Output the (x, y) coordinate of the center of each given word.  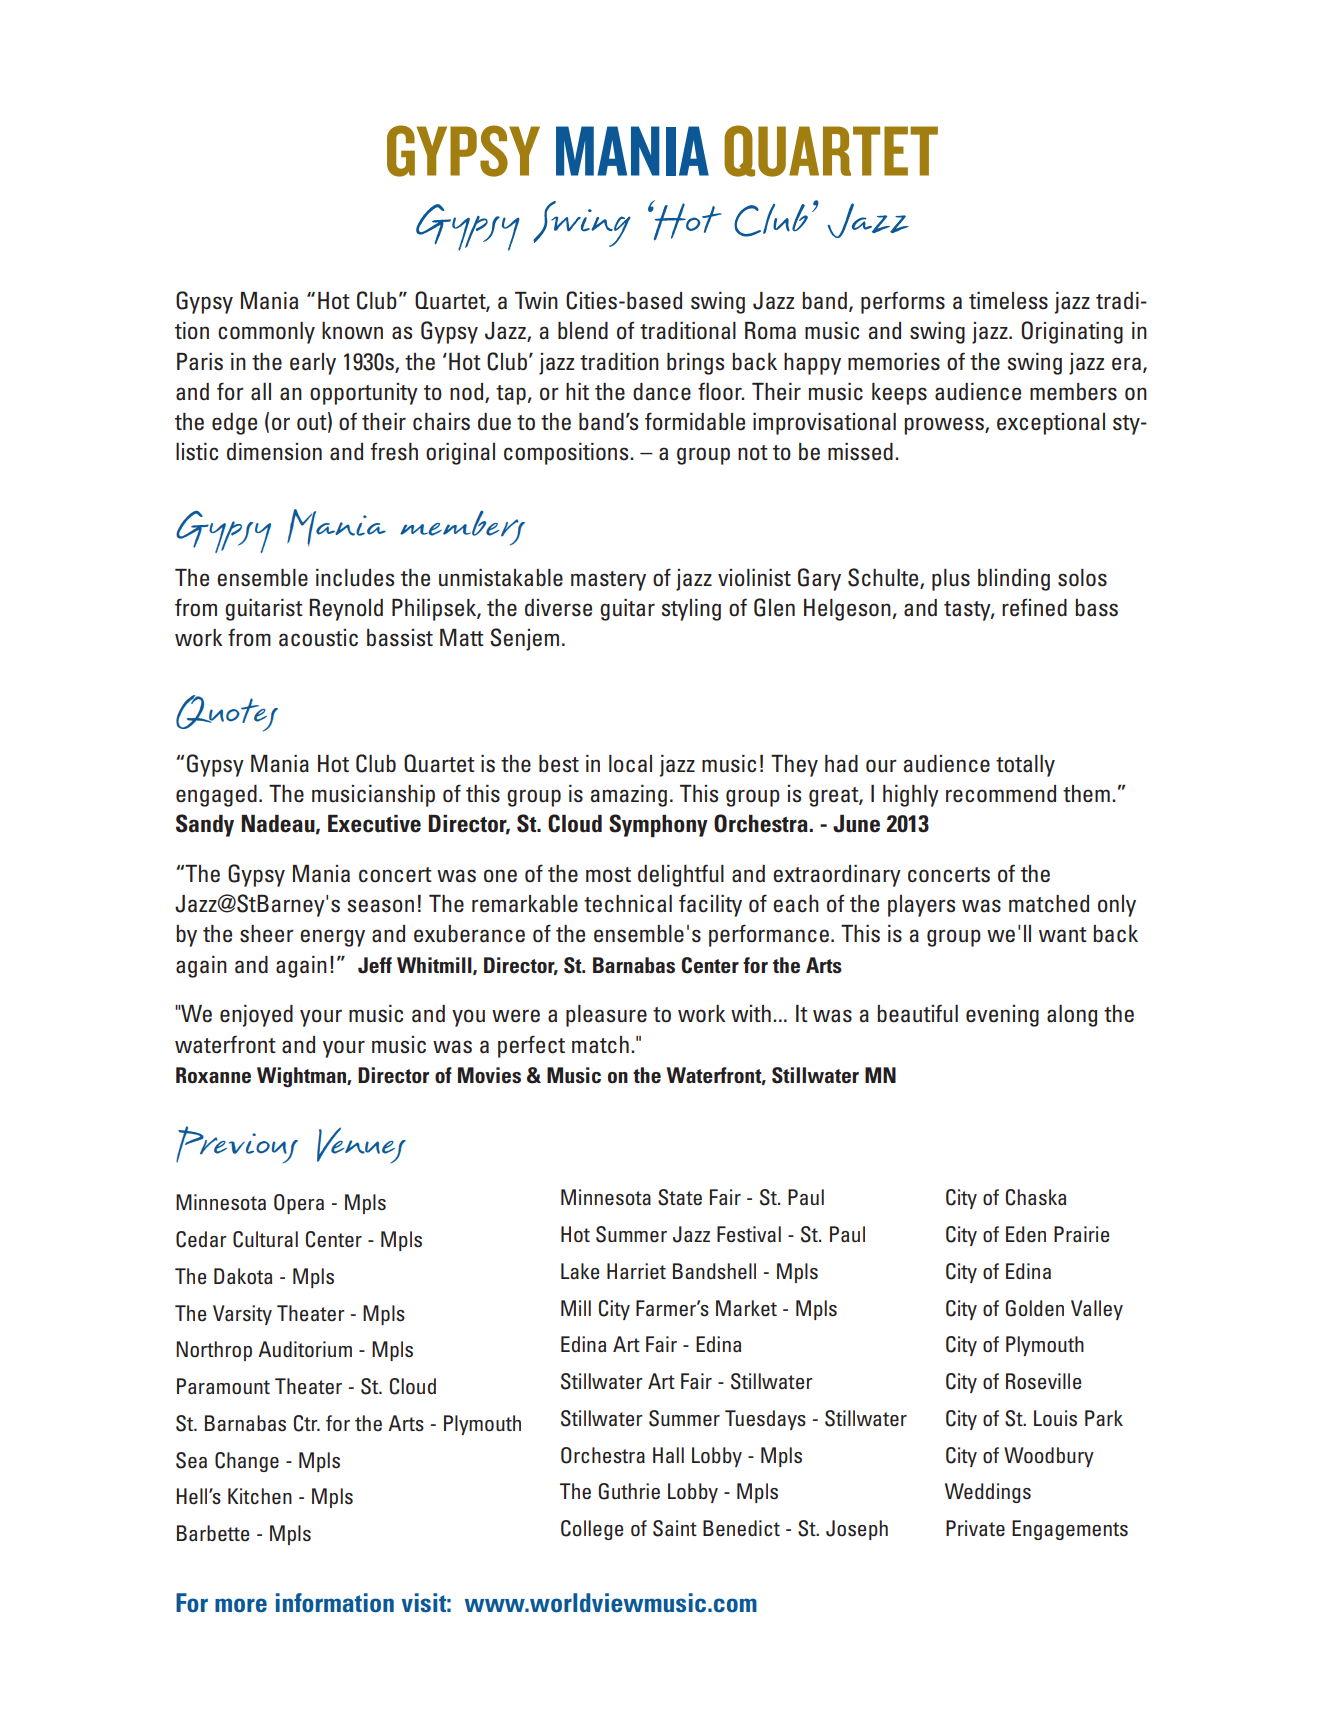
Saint (675, 1528)
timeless (1008, 301)
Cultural (265, 1239)
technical (628, 904)
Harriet (636, 1271)
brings (695, 364)
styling (691, 610)
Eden (1026, 1234)
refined (1034, 607)
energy (332, 938)
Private (975, 1528)
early (313, 364)
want (1063, 935)
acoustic (318, 638)
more (241, 1605)
